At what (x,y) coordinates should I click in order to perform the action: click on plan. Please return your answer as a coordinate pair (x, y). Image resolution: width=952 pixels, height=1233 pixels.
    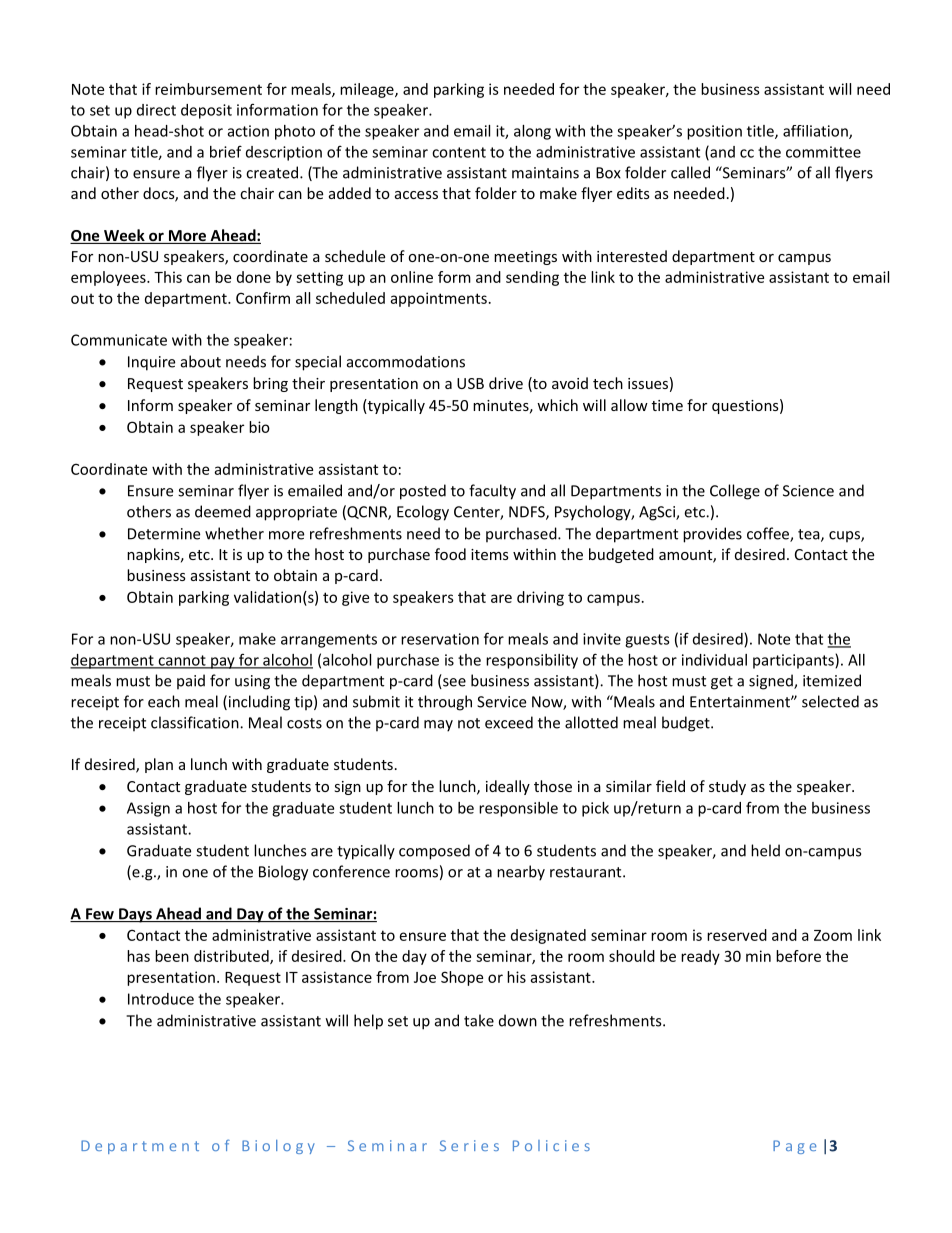
    Looking at the image, I should click on (159, 765).
